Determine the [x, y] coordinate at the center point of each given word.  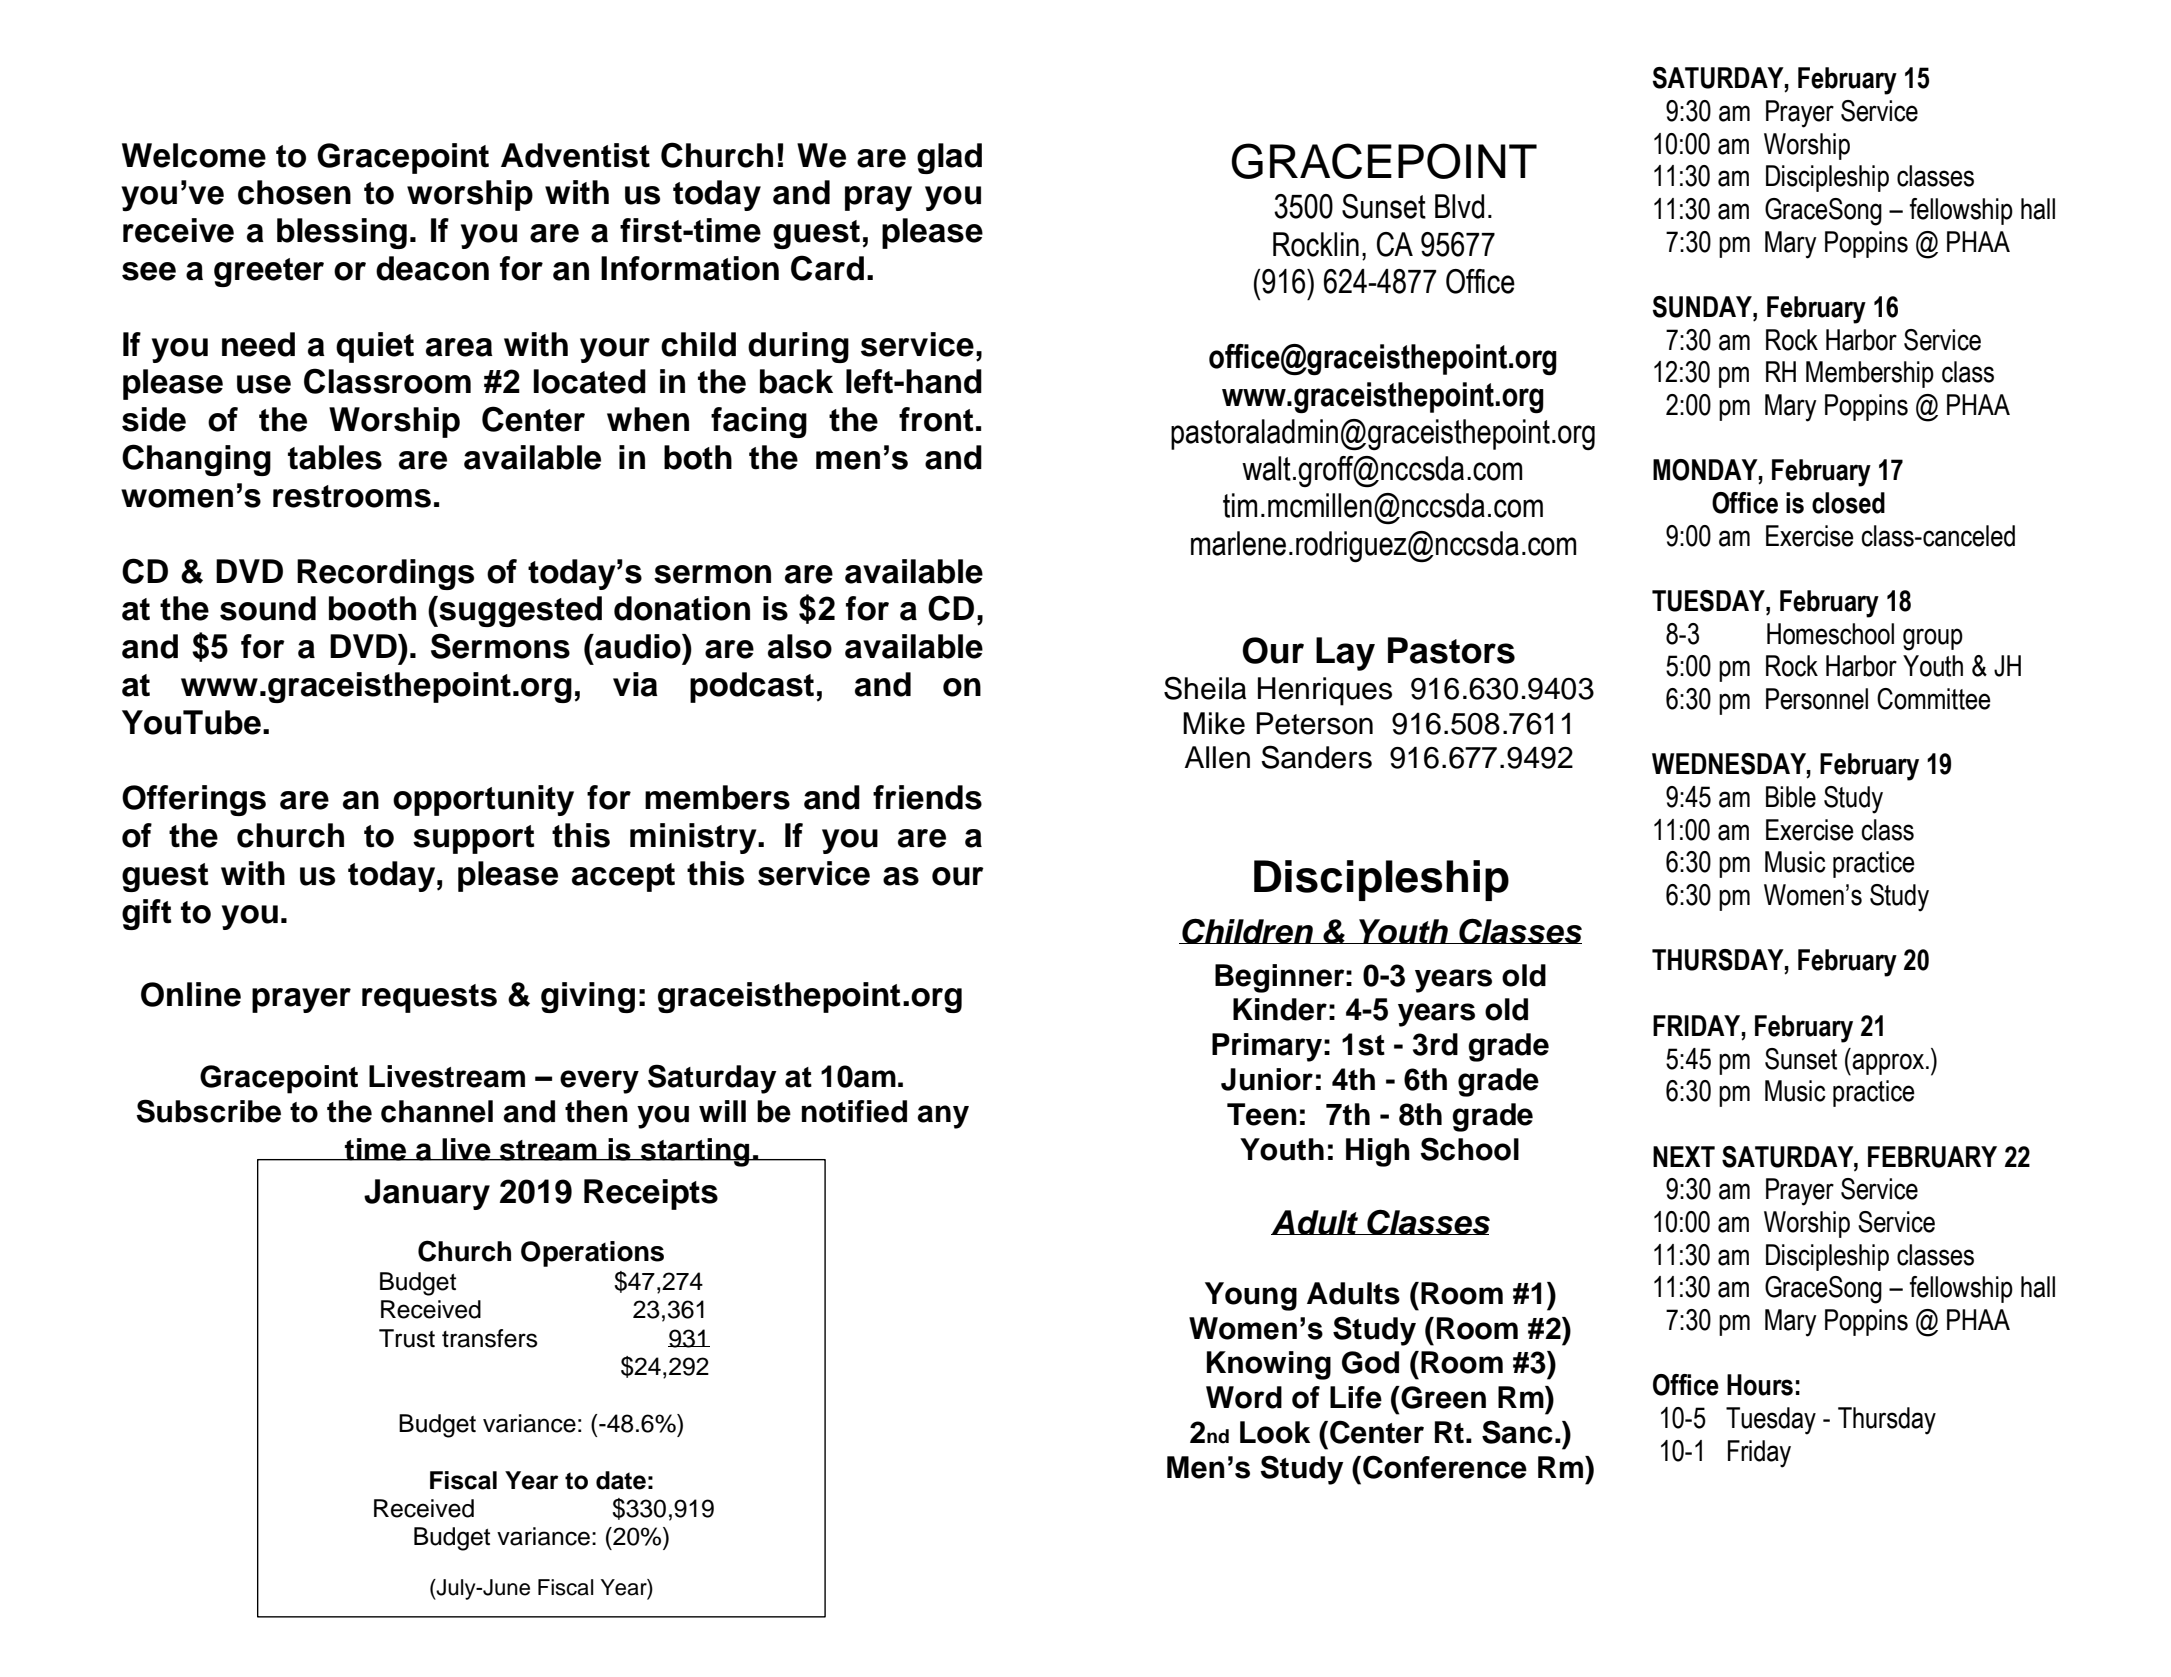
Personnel [1817, 699]
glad [949, 158]
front [936, 419]
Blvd [1459, 206]
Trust [407, 1338]
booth [372, 608]
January [427, 1194]
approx [1889, 1064]
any [943, 1117]
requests [429, 998]
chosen [294, 192]
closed [1848, 503]
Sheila [1205, 688]
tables [335, 457]
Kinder [1280, 1009]
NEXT [1684, 1156]
